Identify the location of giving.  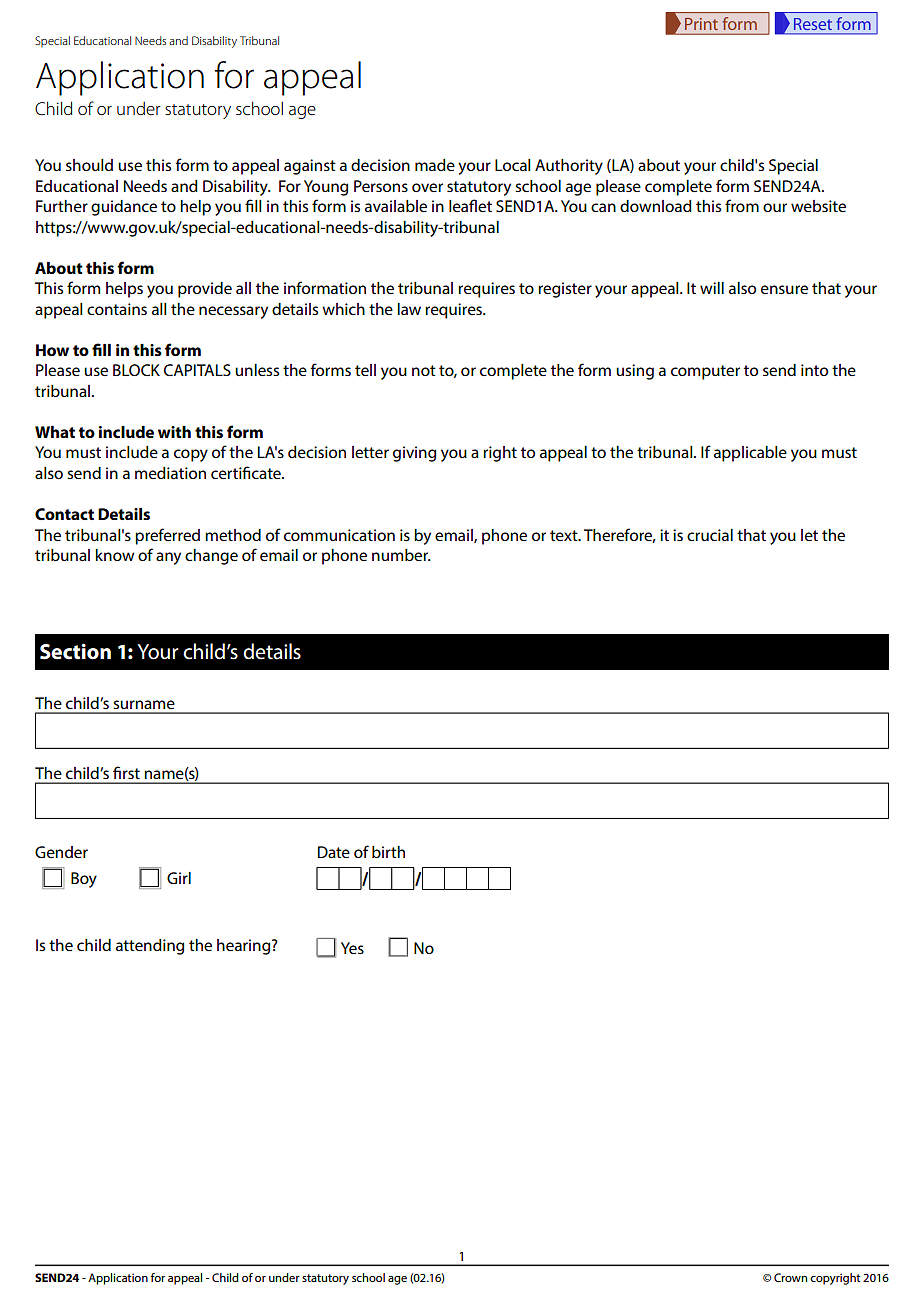
(414, 454).
